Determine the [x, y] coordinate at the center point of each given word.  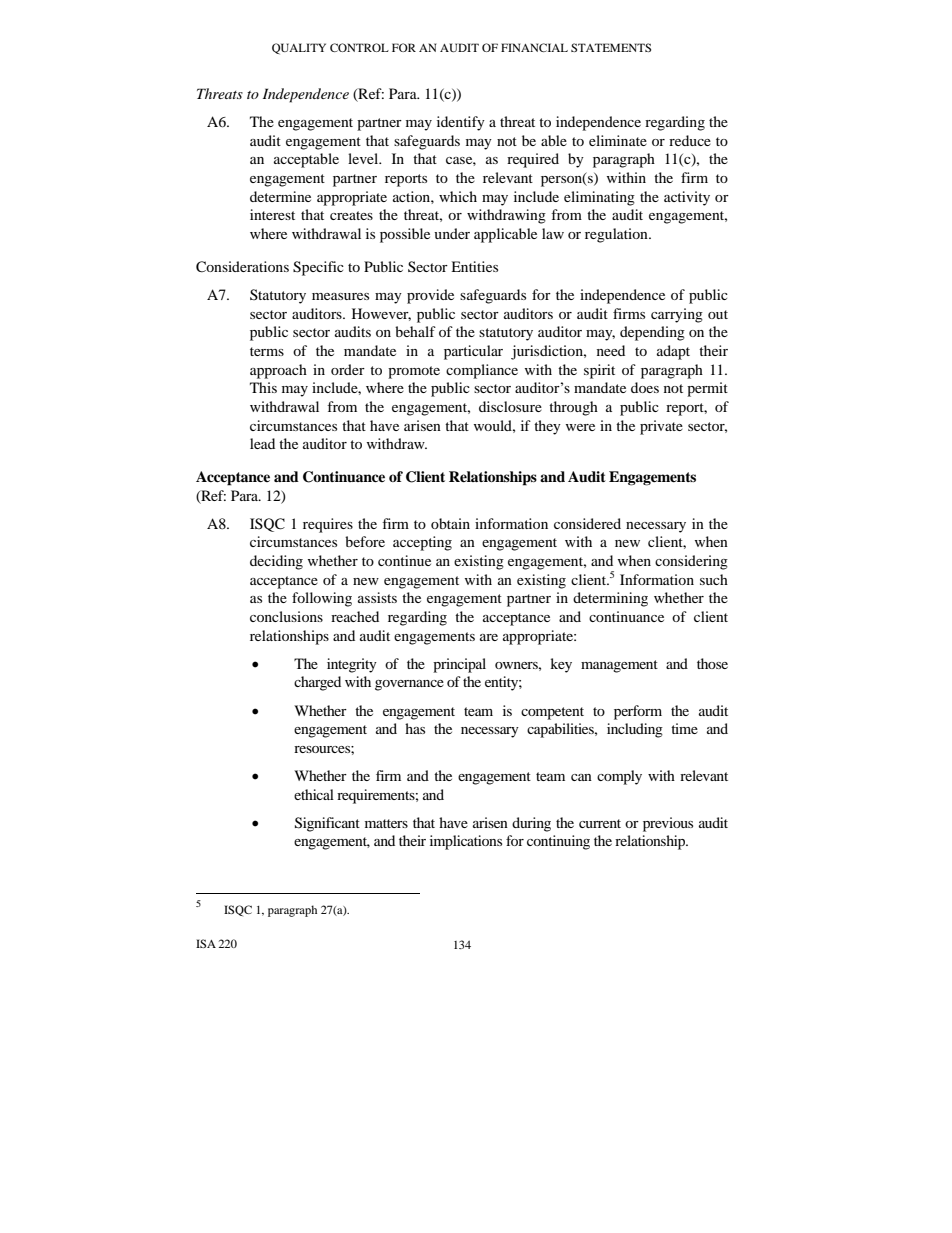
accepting [422, 543]
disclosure [510, 406]
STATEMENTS [611, 47]
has [415, 728]
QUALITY [299, 49]
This [263, 387]
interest [272, 214]
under [452, 233]
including [635, 730]
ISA [206, 943]
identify [461, 123]
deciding [276, 562]
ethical [314, 794]
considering [691, 562]
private [661, 427]
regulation [617, 235]
